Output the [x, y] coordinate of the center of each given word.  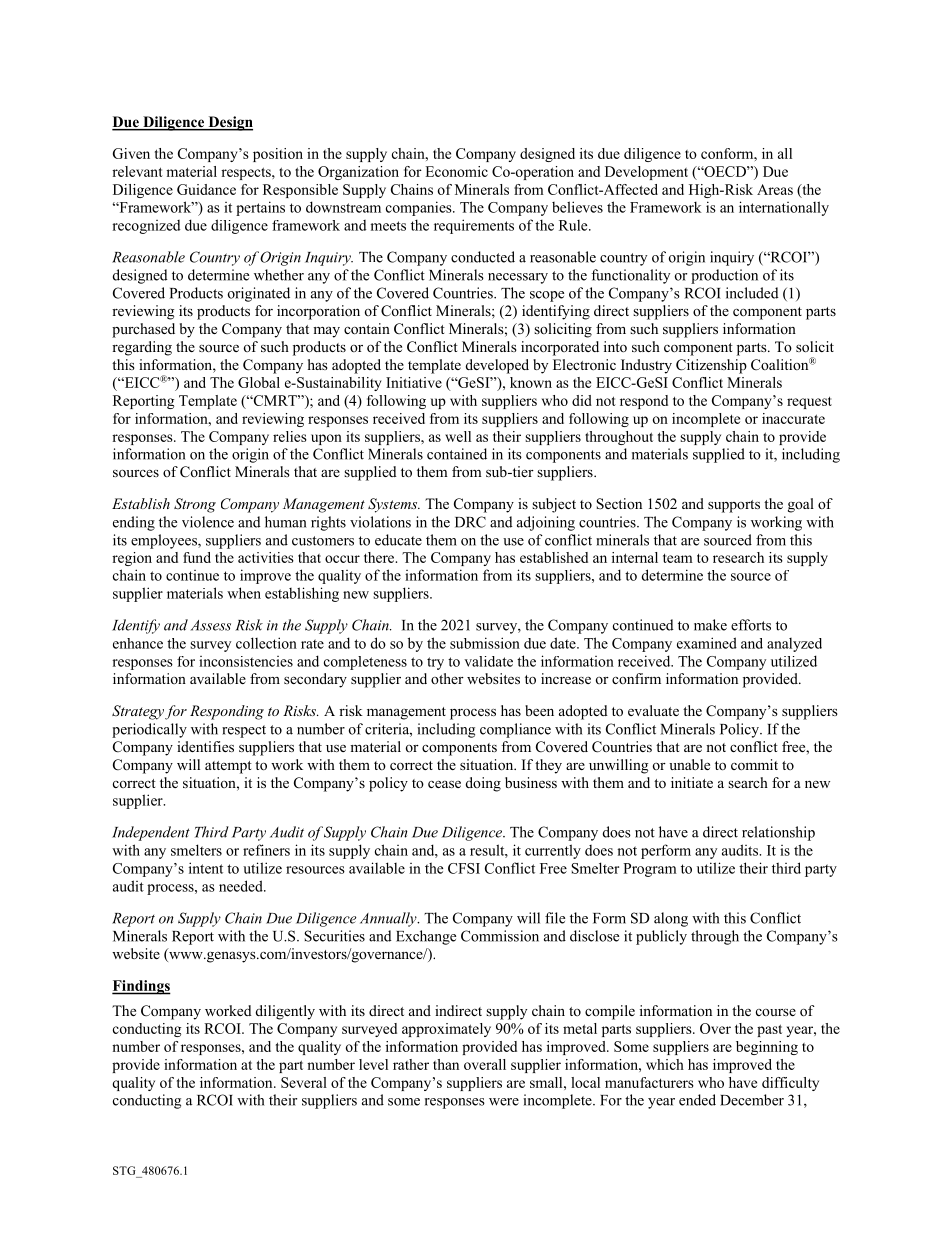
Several [304, 1082]
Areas [775, 189]
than [446, 1064]
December [752, 1100]
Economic [456, 171]
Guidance [206, 189]
